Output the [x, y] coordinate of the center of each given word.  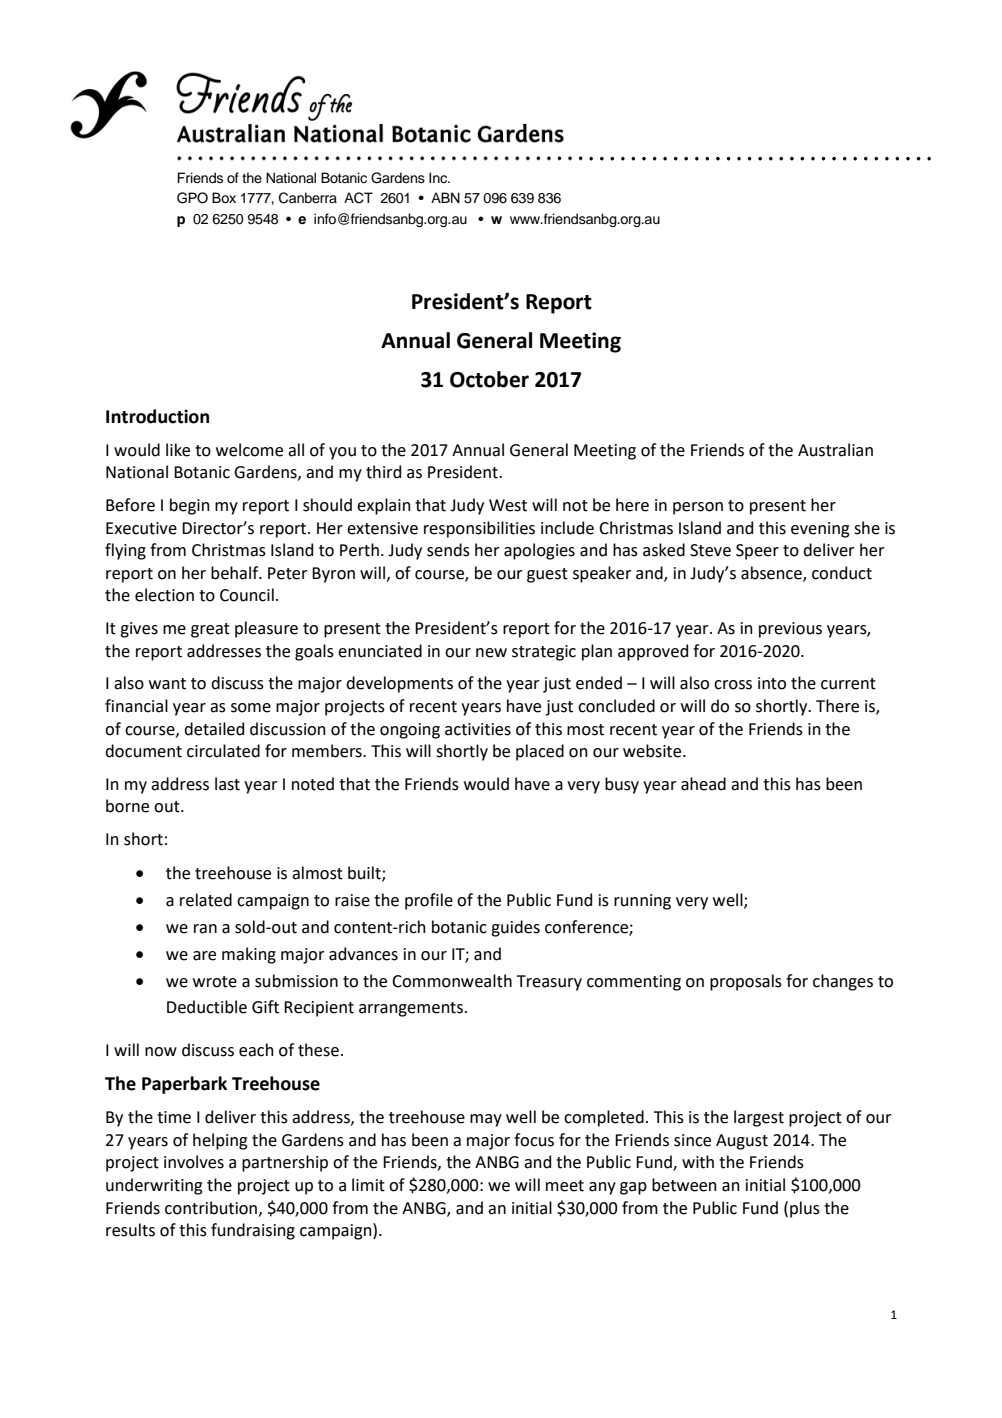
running [642, 902]
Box [224, 198]
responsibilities [479, 529]
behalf [236, 573]
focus [534, 1140]
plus [805, 1209]
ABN [445, 197]
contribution [212, 1208]
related [206, 900]
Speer [757, 552]
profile [429, 901]
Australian [835, 450]
